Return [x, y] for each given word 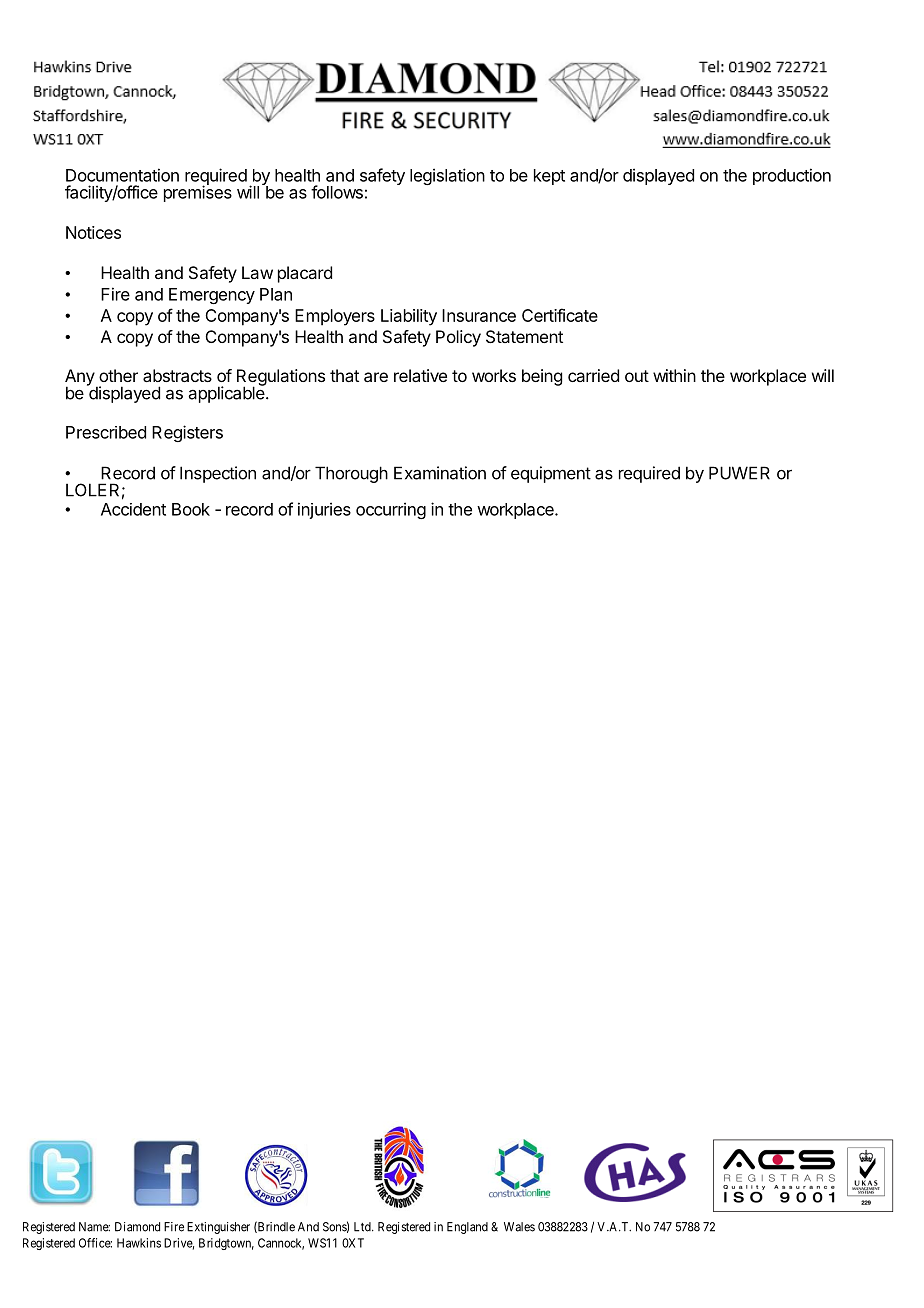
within [674, 375]
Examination [440, 473]
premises [198, 193]
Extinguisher [218, 1228]
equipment [551, 474]
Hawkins [139, 1243]
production [792, 176]
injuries [324, 510]
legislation [447, 176]
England [467, 1228]
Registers [187, 433]
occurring [391, 510]
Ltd [363, 1227]
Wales [519, 1227]
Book [191, 509]
